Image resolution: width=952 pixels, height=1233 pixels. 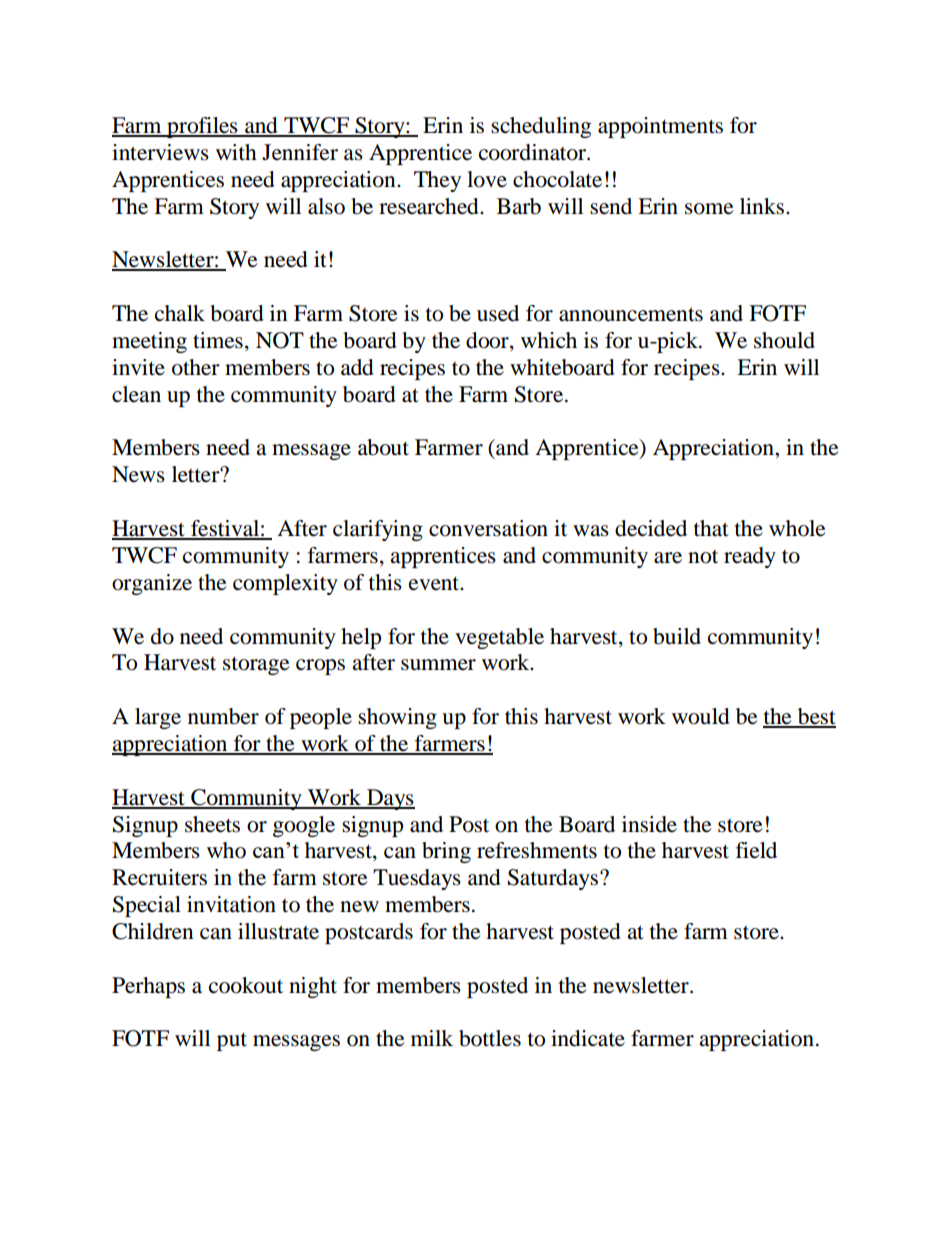 I want to click on bring, so click(x=446, y=852).
